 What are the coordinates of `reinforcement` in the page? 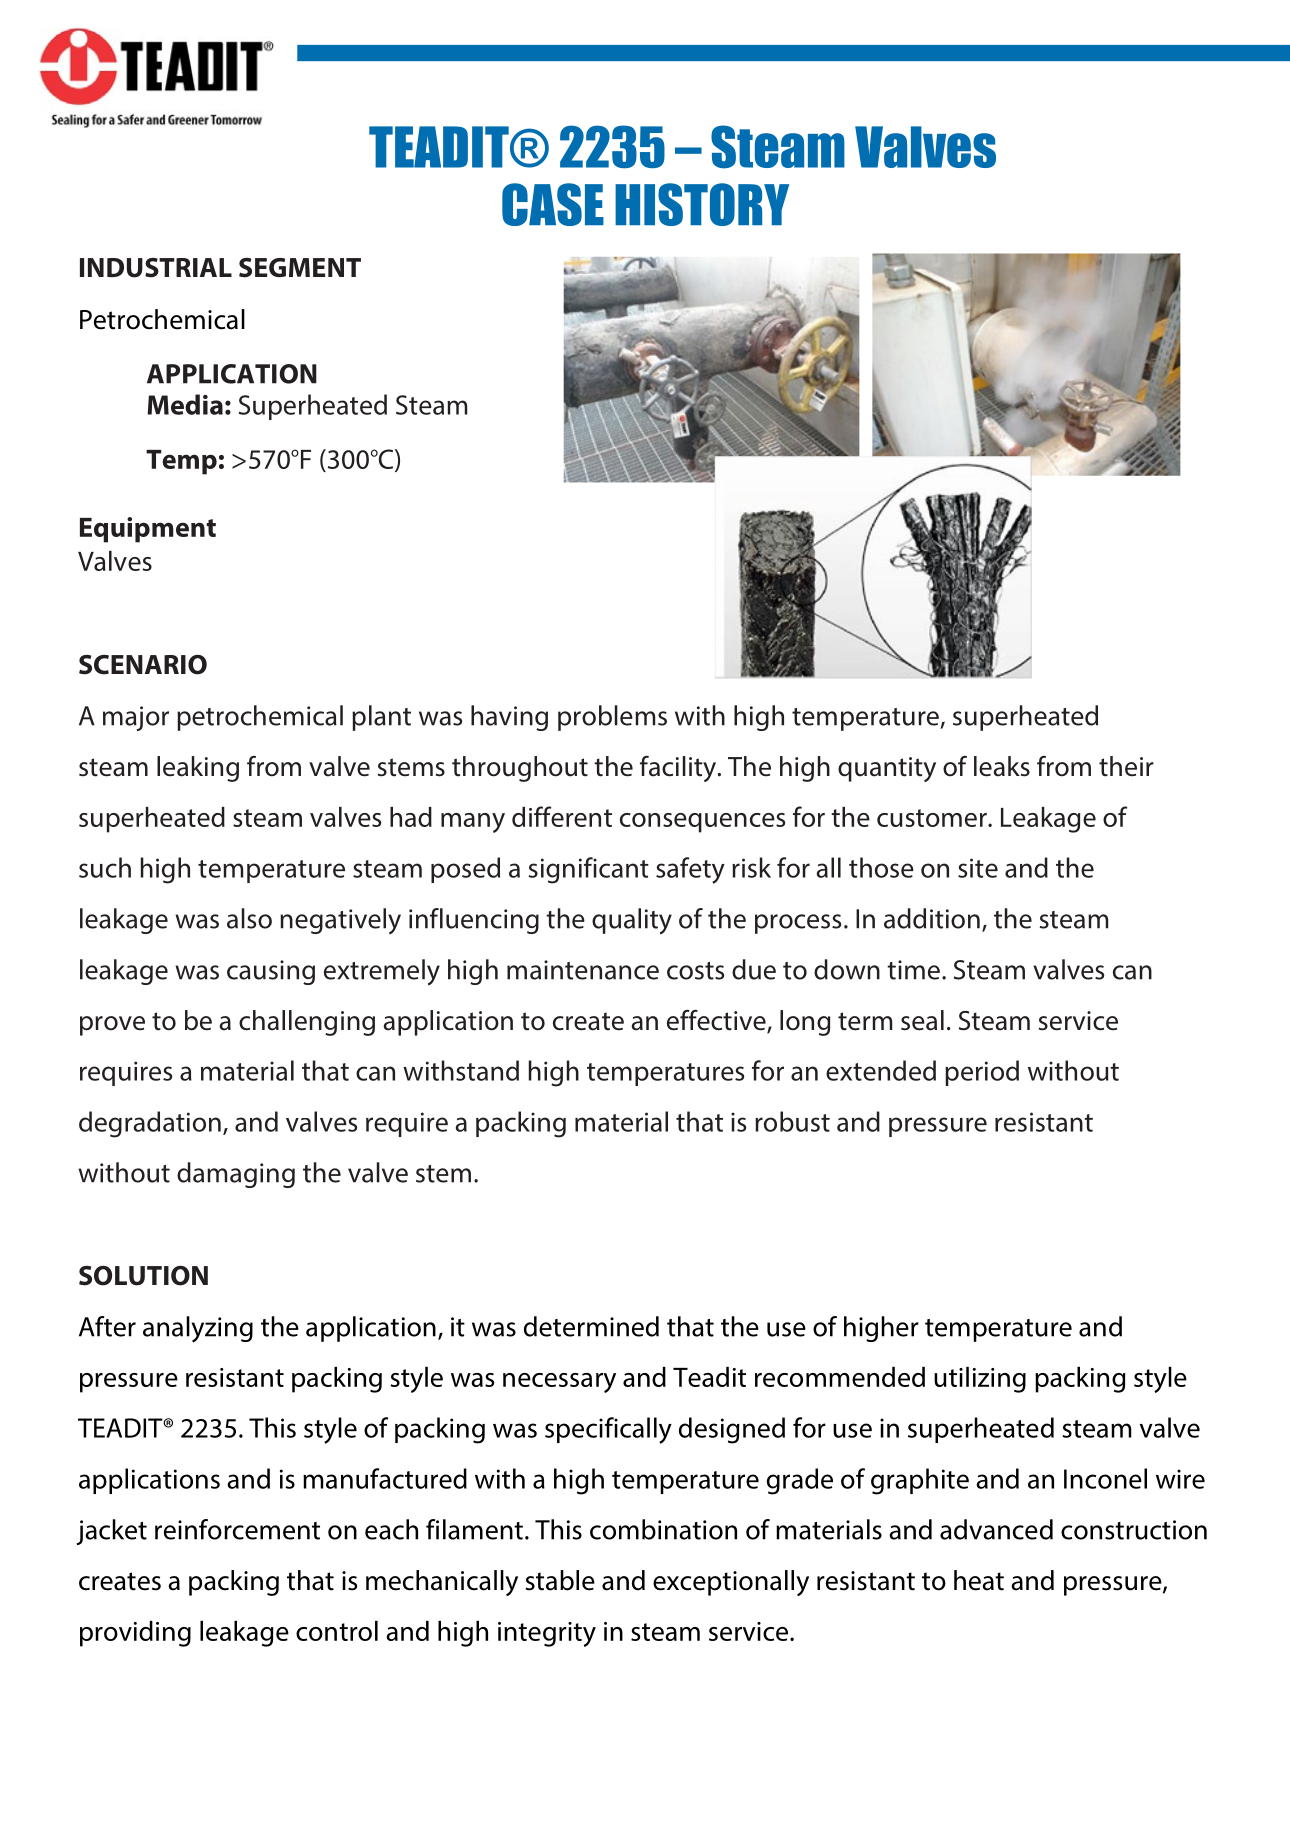 It's located at (237, 1529).
